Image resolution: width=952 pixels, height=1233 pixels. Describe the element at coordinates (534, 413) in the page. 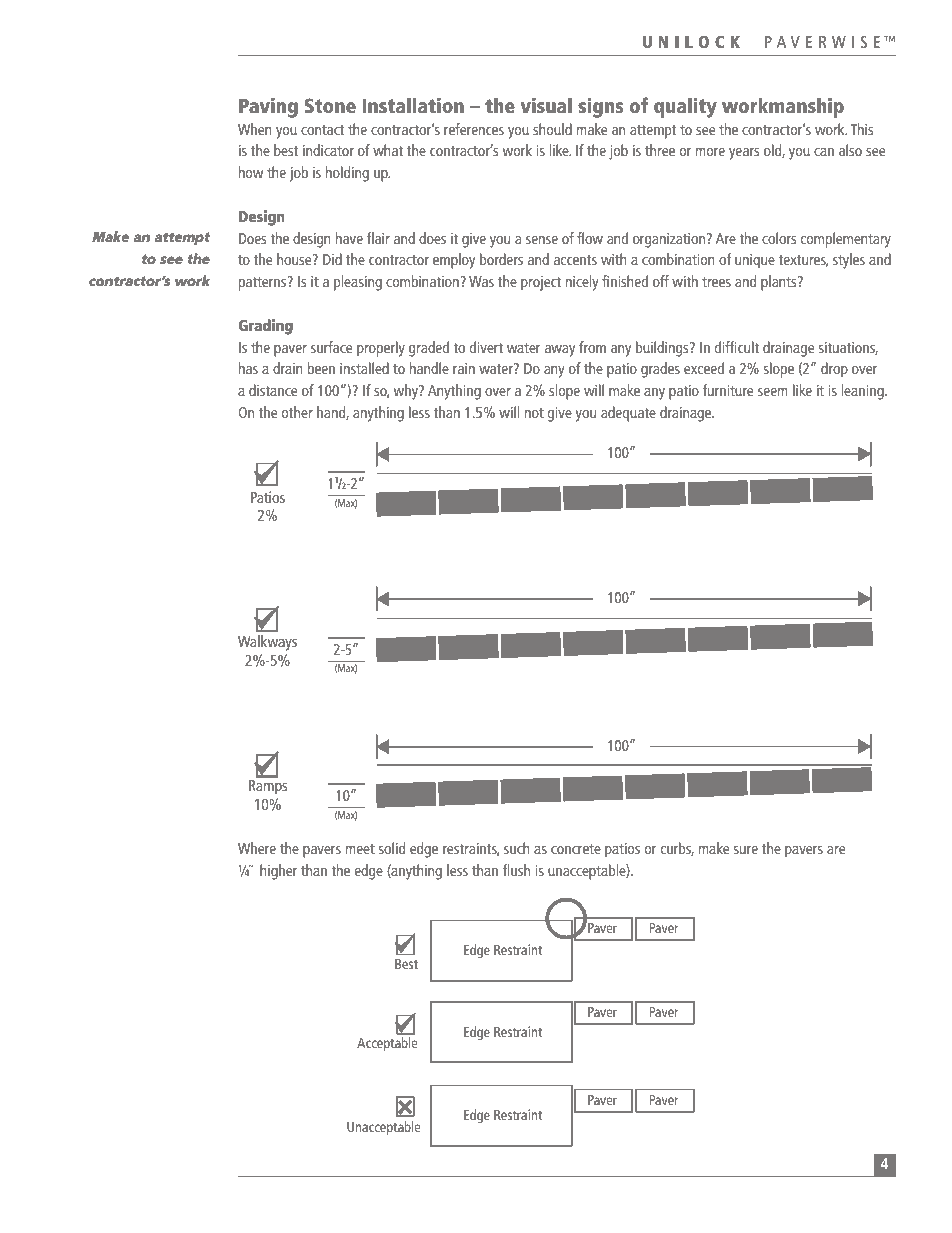

I see `not` at that location.
